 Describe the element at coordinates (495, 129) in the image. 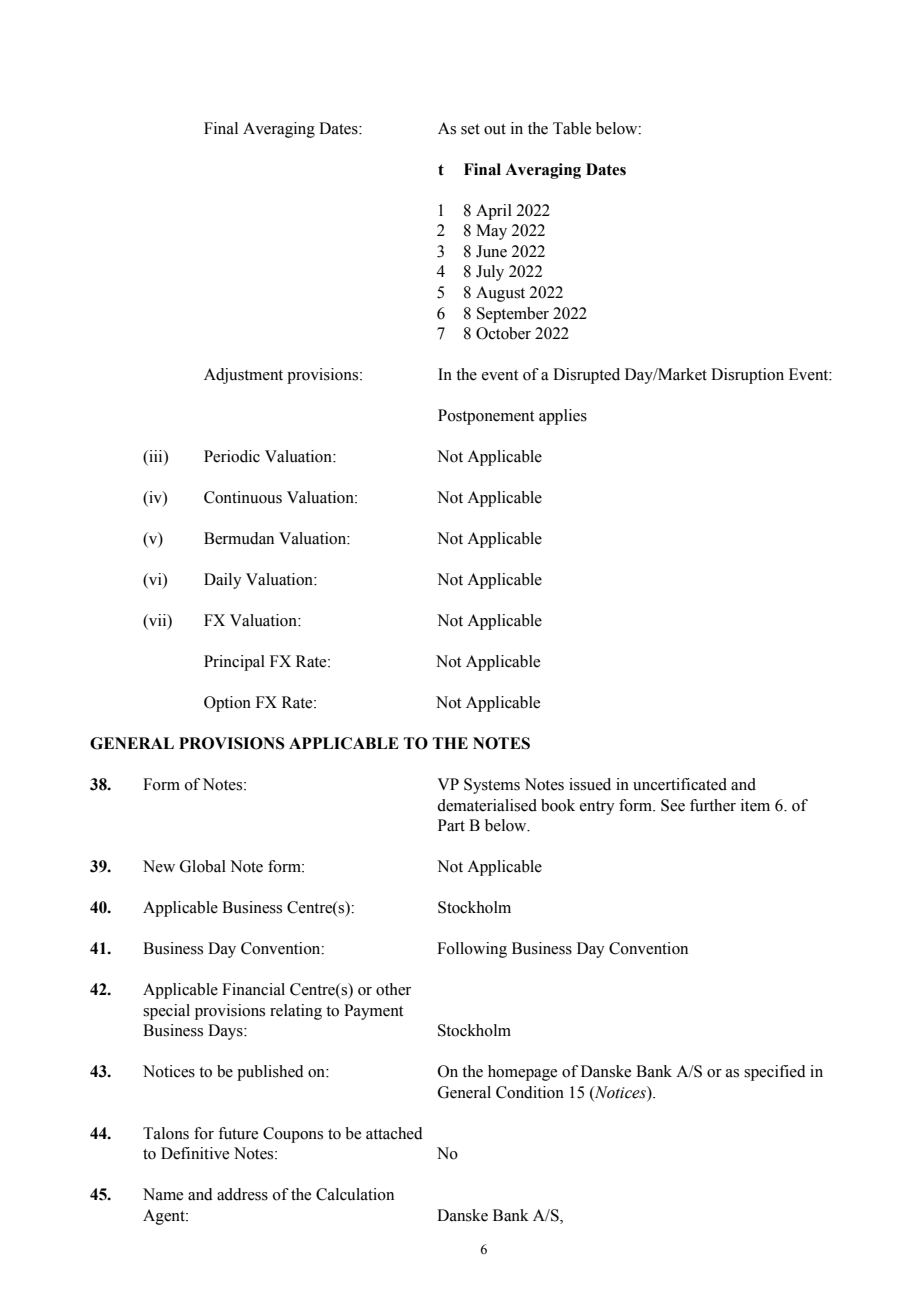

I see `out` at that location.
